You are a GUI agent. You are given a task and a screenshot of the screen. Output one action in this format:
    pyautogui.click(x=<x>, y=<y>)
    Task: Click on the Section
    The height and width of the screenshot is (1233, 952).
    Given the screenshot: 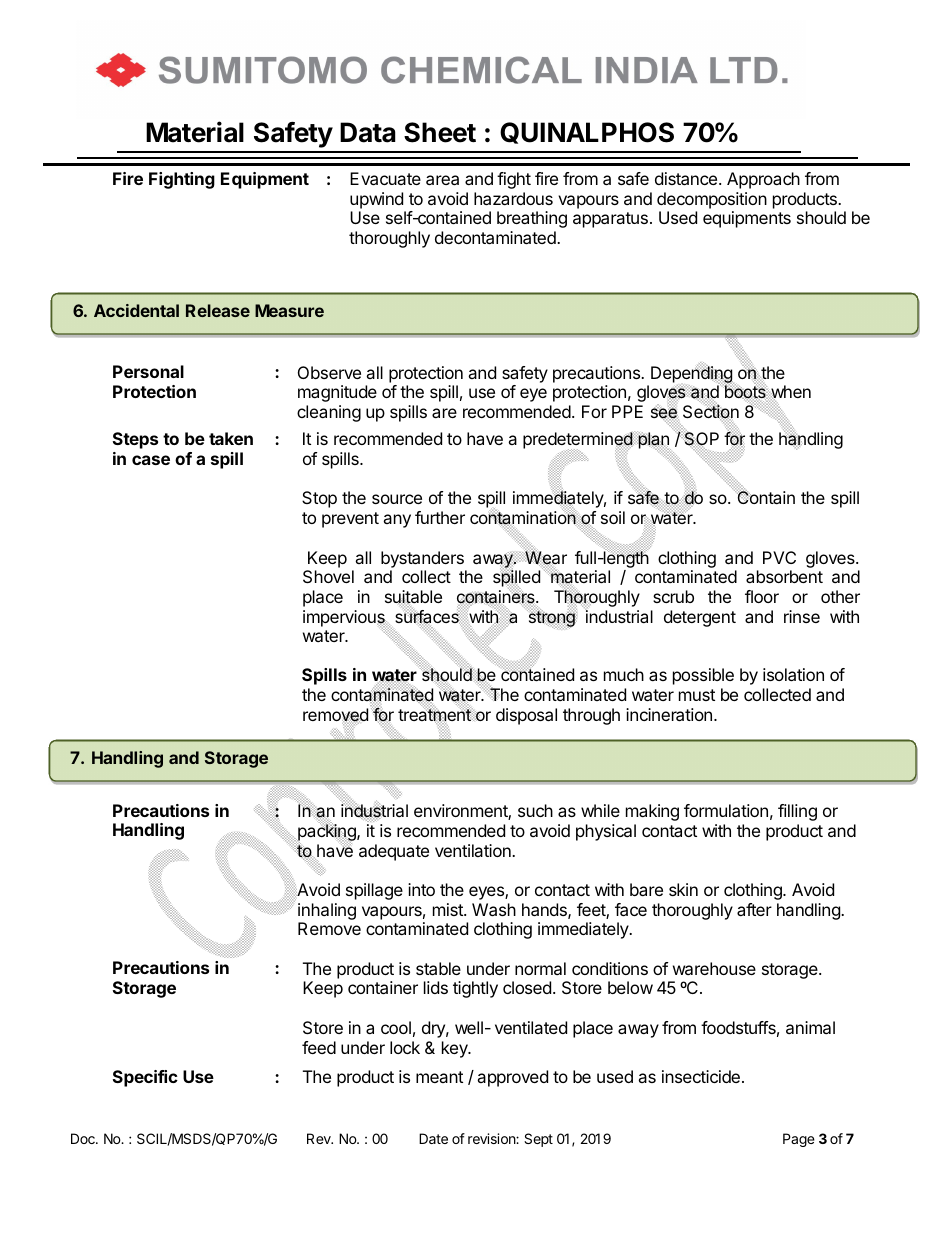 What is the action you would take?
    pyautogui.click(x=711, y=411)
